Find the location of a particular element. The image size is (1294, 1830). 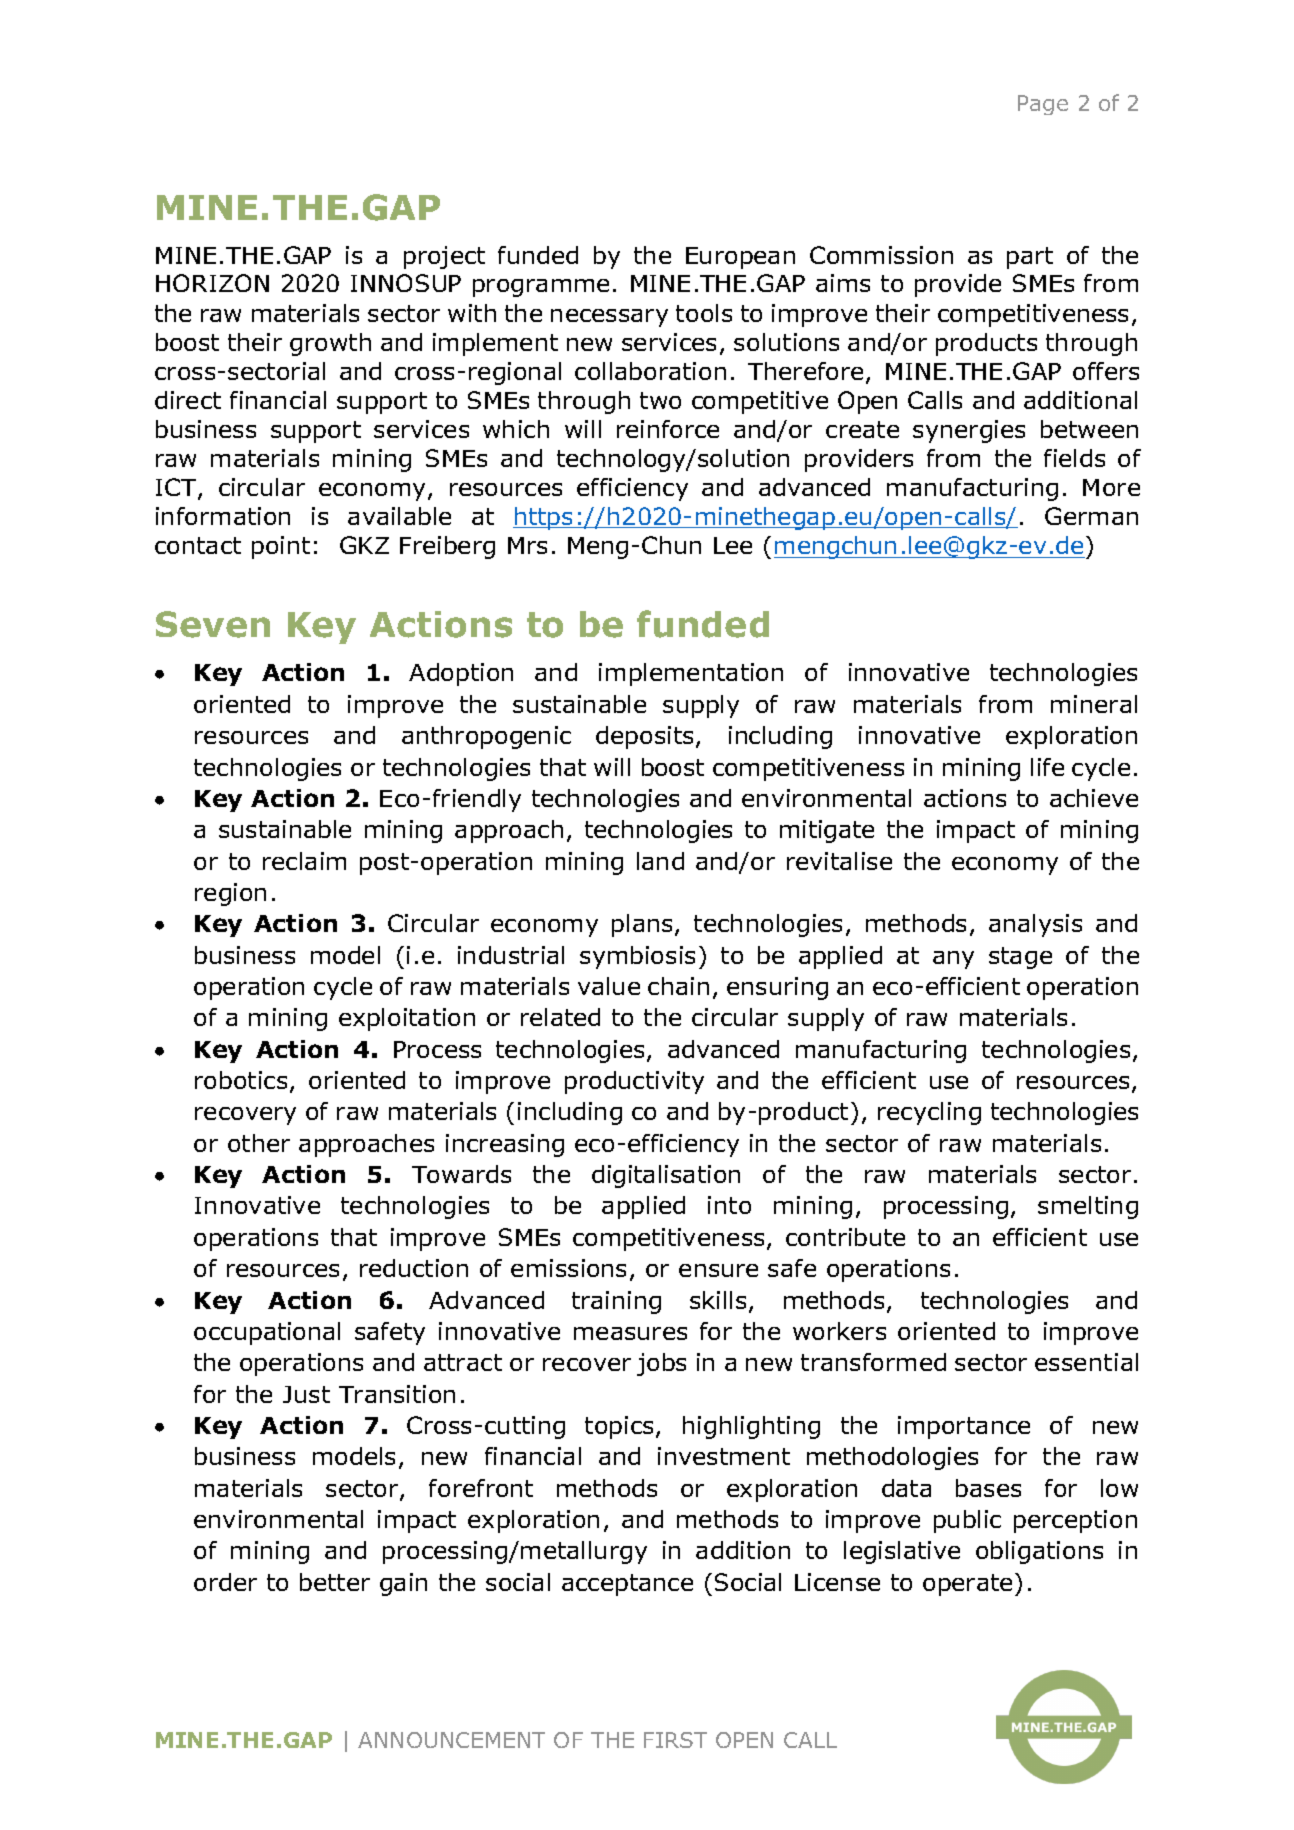

better is located at coordinates (335, 1582).
